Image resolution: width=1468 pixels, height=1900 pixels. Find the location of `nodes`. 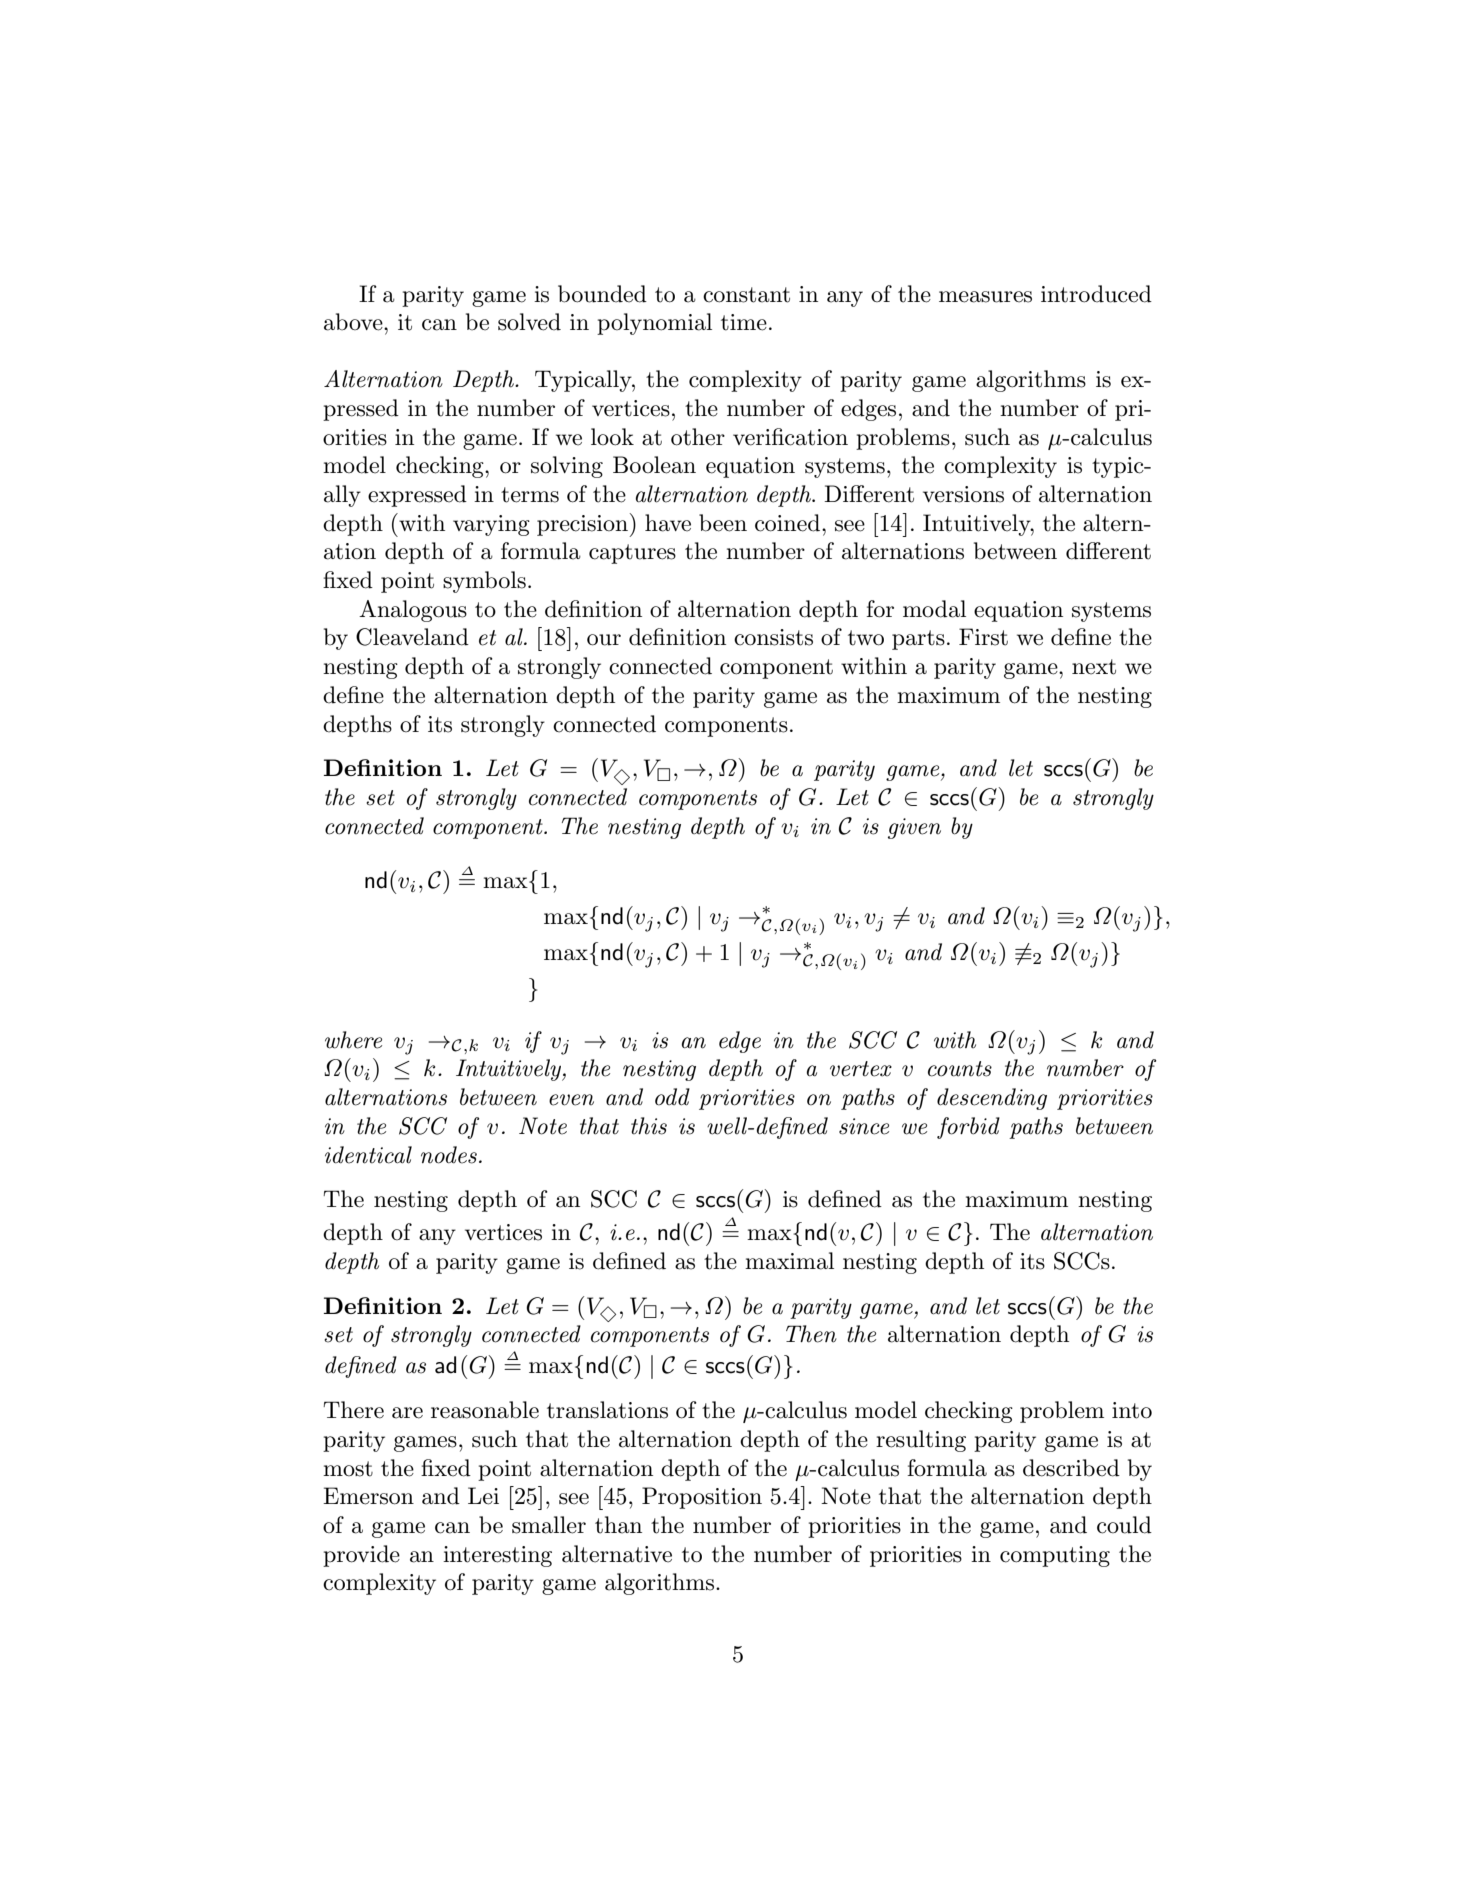

nodes is located at coordinates (449, 1155).
